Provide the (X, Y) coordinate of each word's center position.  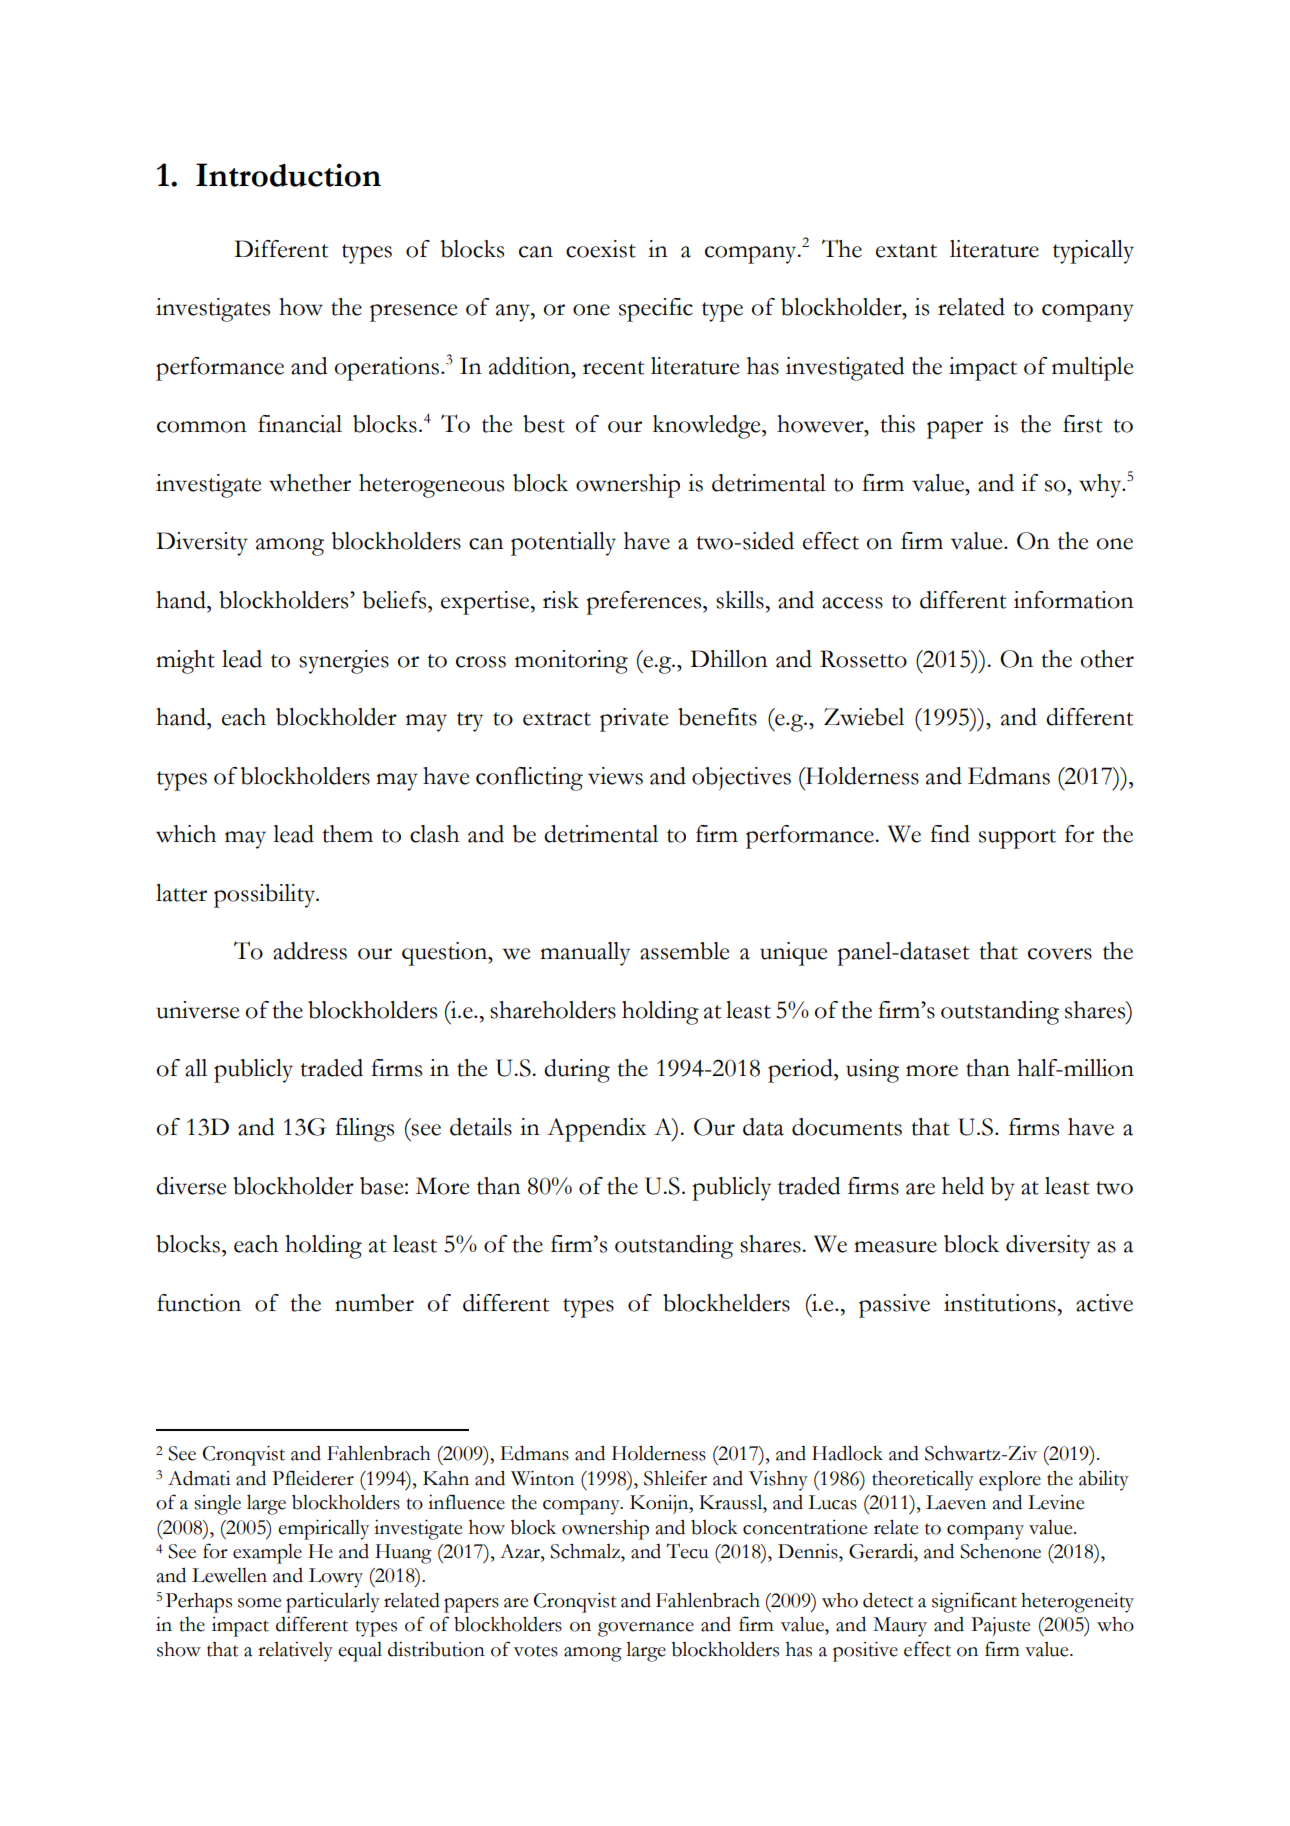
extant (906, 251)
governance (646, 1629)
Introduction (288, 175)
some (259, 1603)
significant (974, 1602)
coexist (601, 249)
